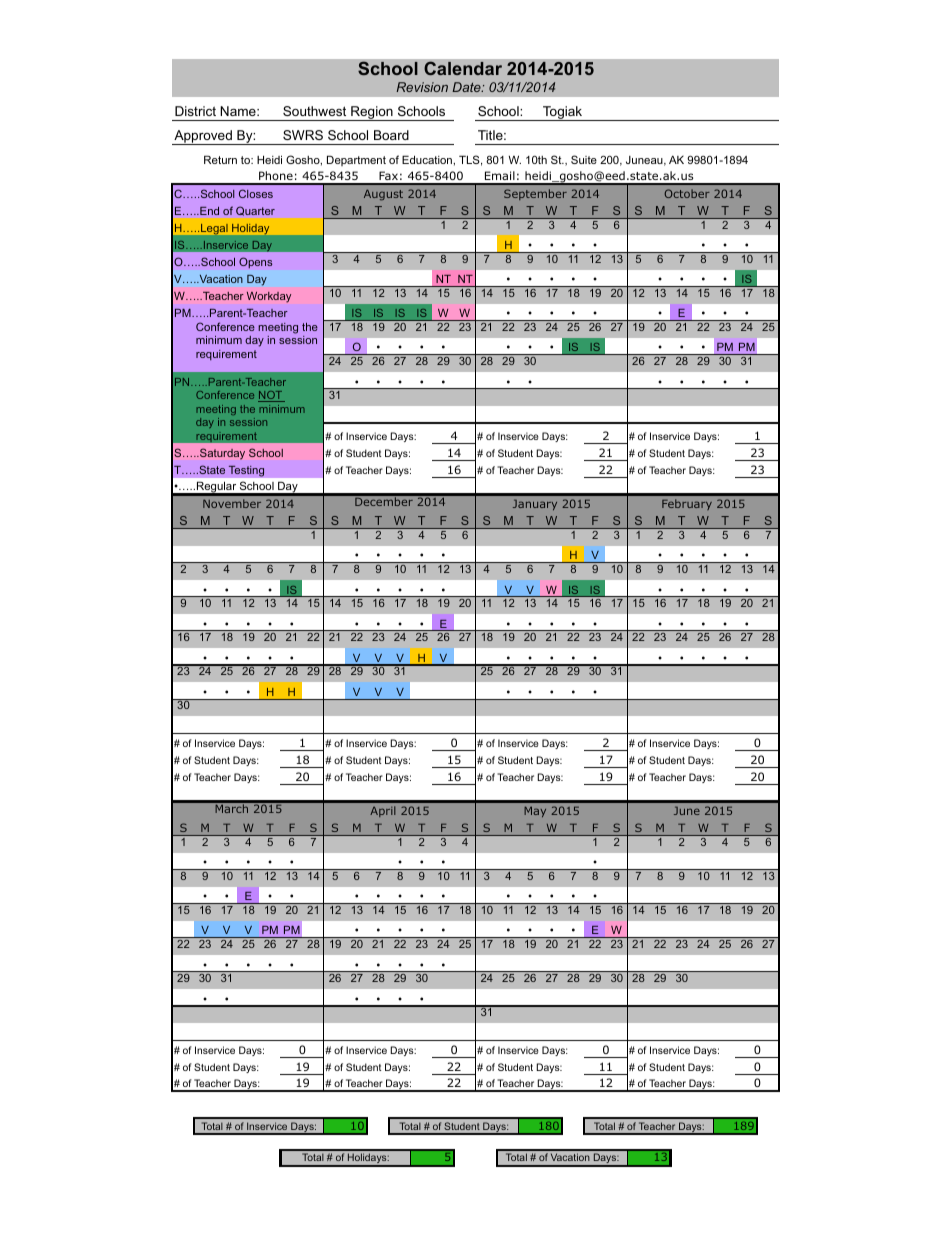 Image resolution: width=952 pixels, height=1233 pixels. Describe the element at coordinates (535, 504) in the document. I see `January` at that location.
